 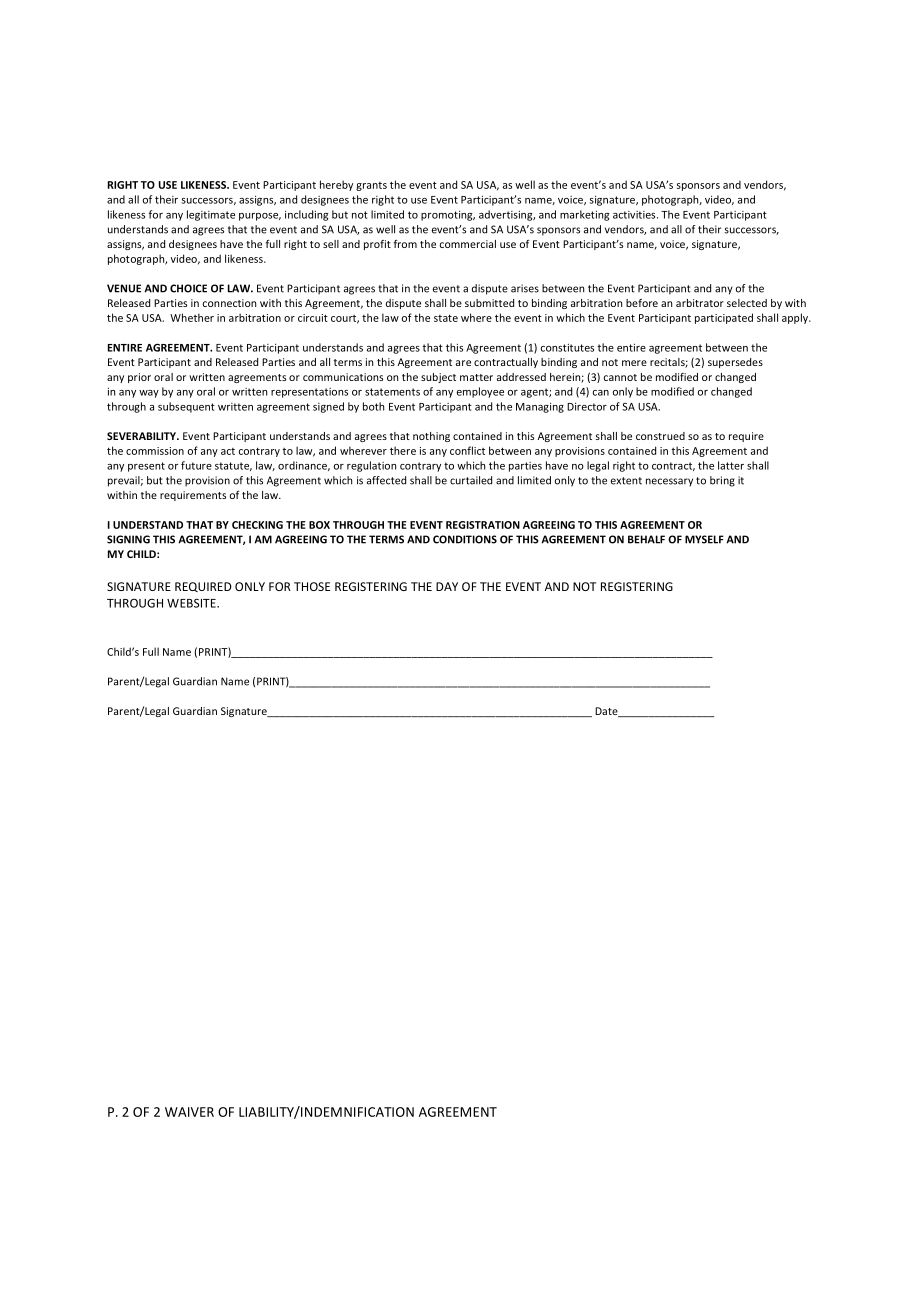 What do you see at coordinates (700, 303) in the screenshot?
I see `arbitrator` at bounding box center [700, 303].
